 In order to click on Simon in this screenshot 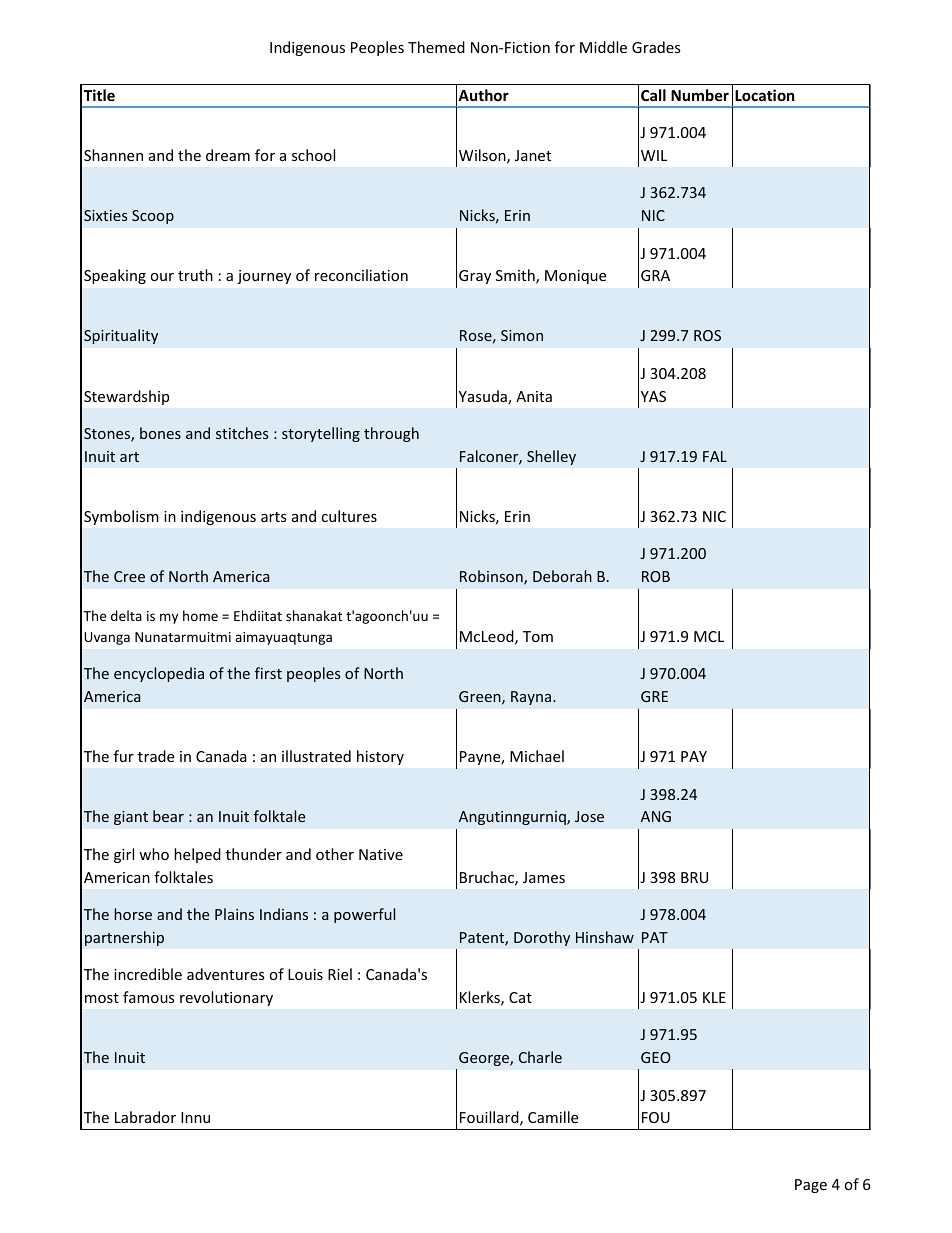, I will do `click(522, 335)`.
